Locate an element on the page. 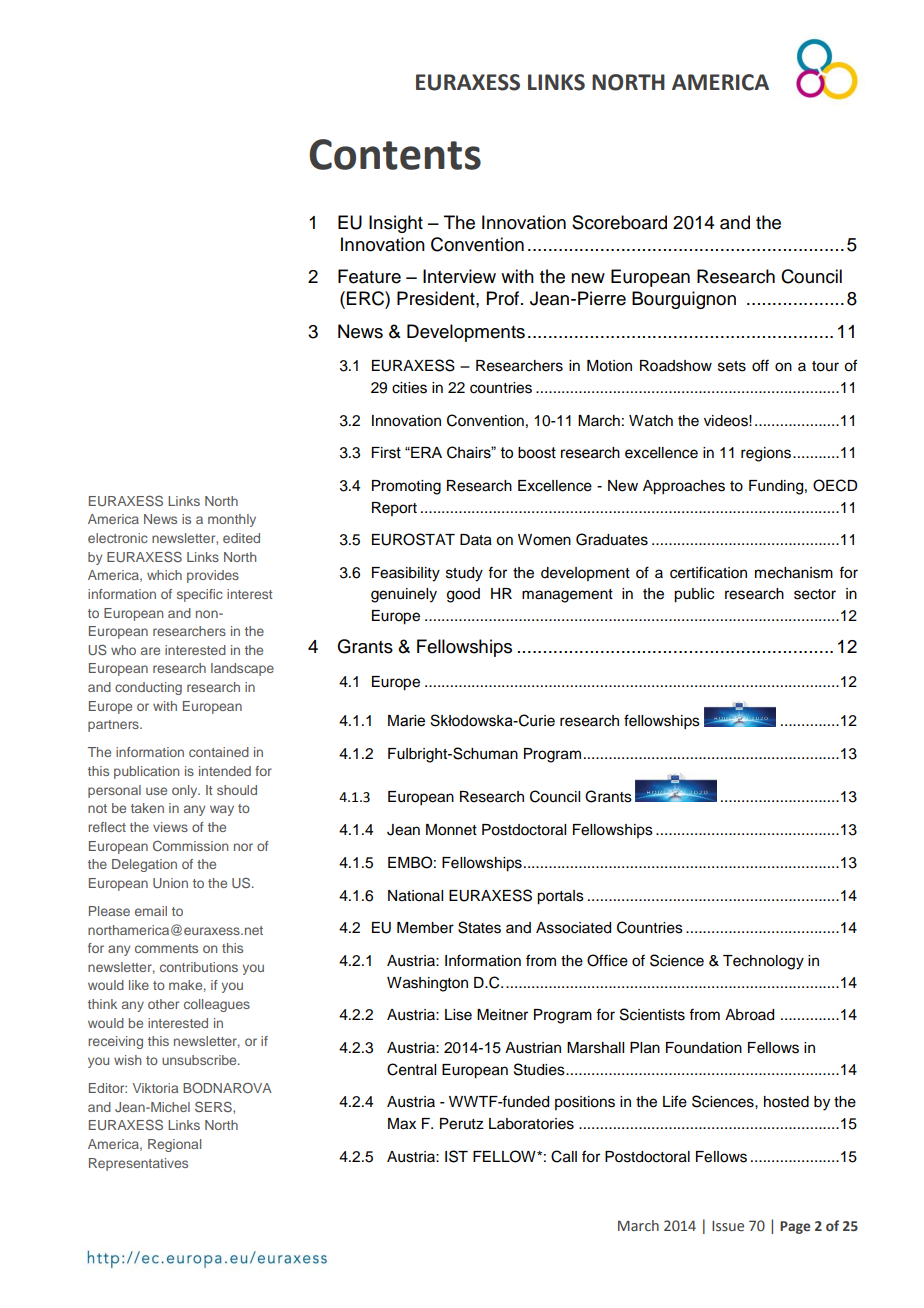 This image has height=1308, width=924. monthly is located at coordinates (232, 520).
